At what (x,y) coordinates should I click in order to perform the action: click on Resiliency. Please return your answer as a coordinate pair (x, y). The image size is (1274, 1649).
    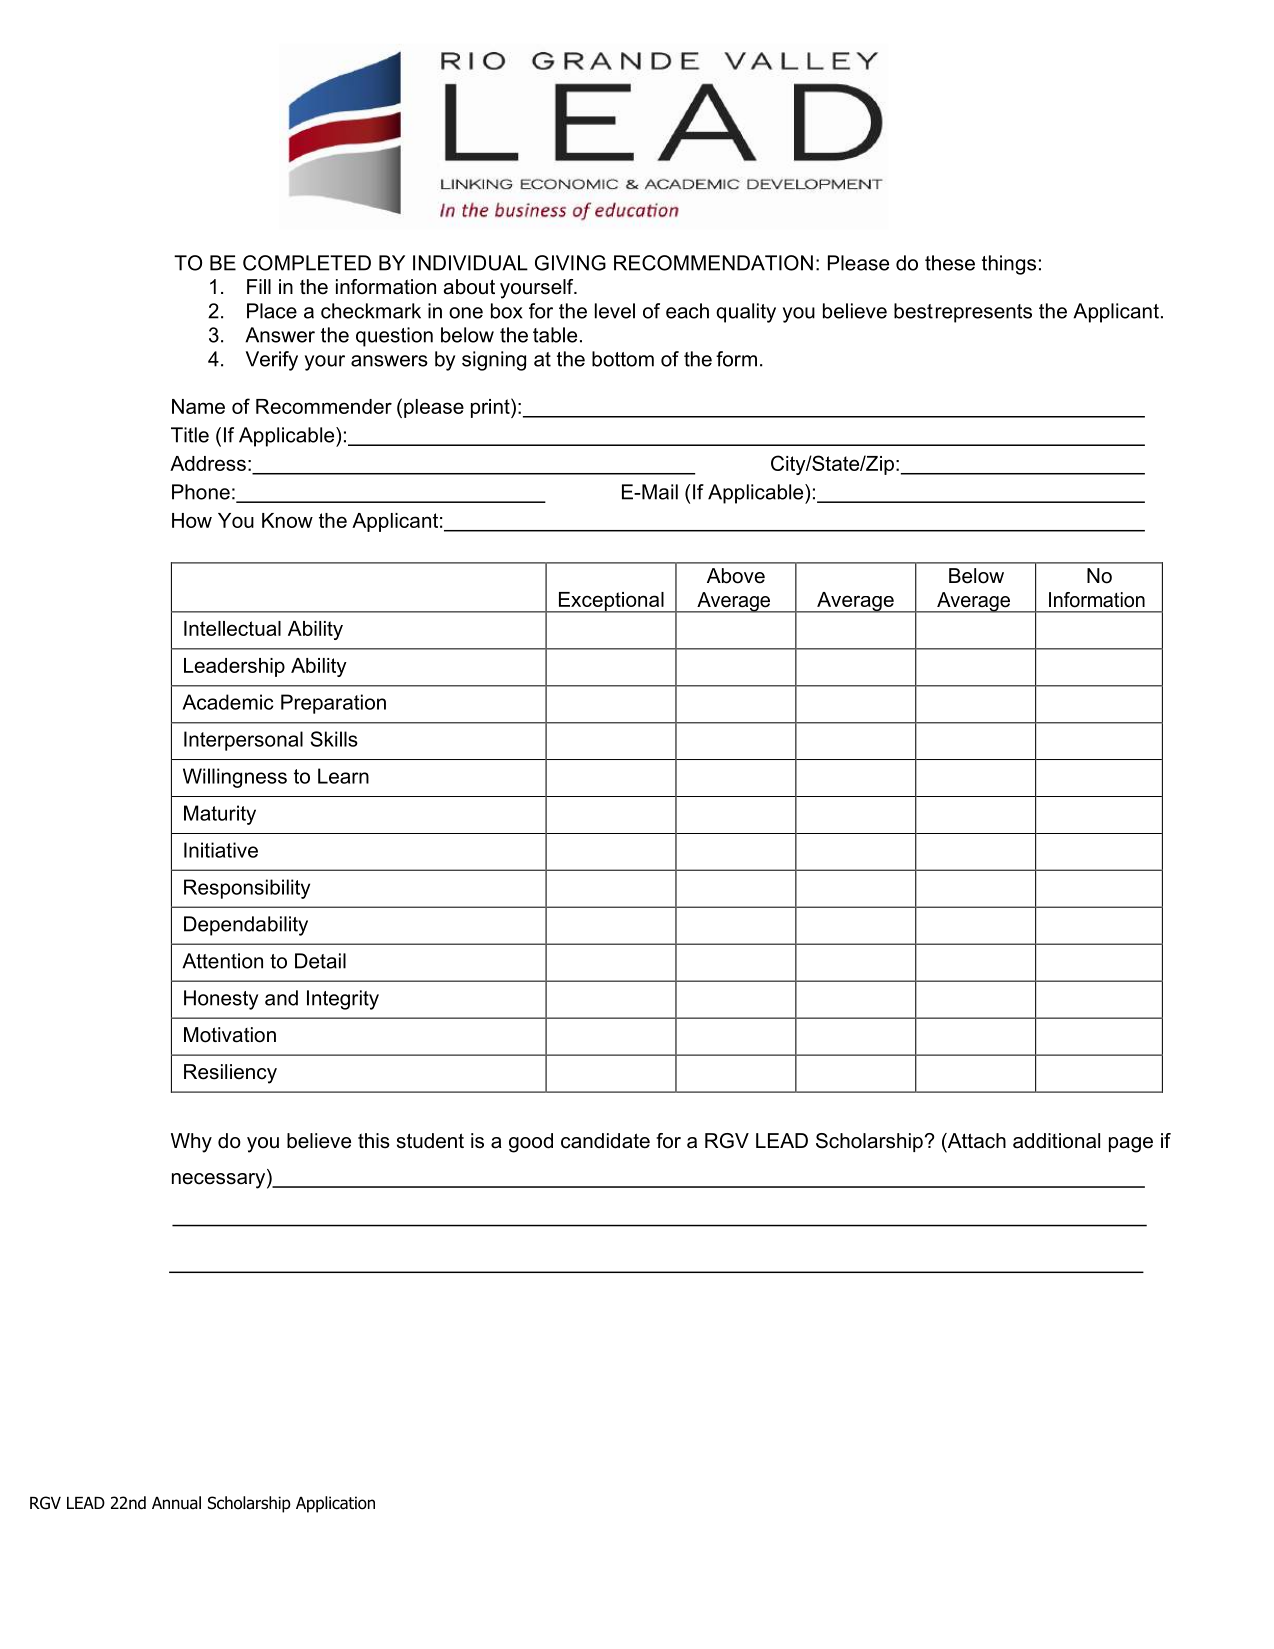
    Looking at the image, I should click on (230, 1074).
